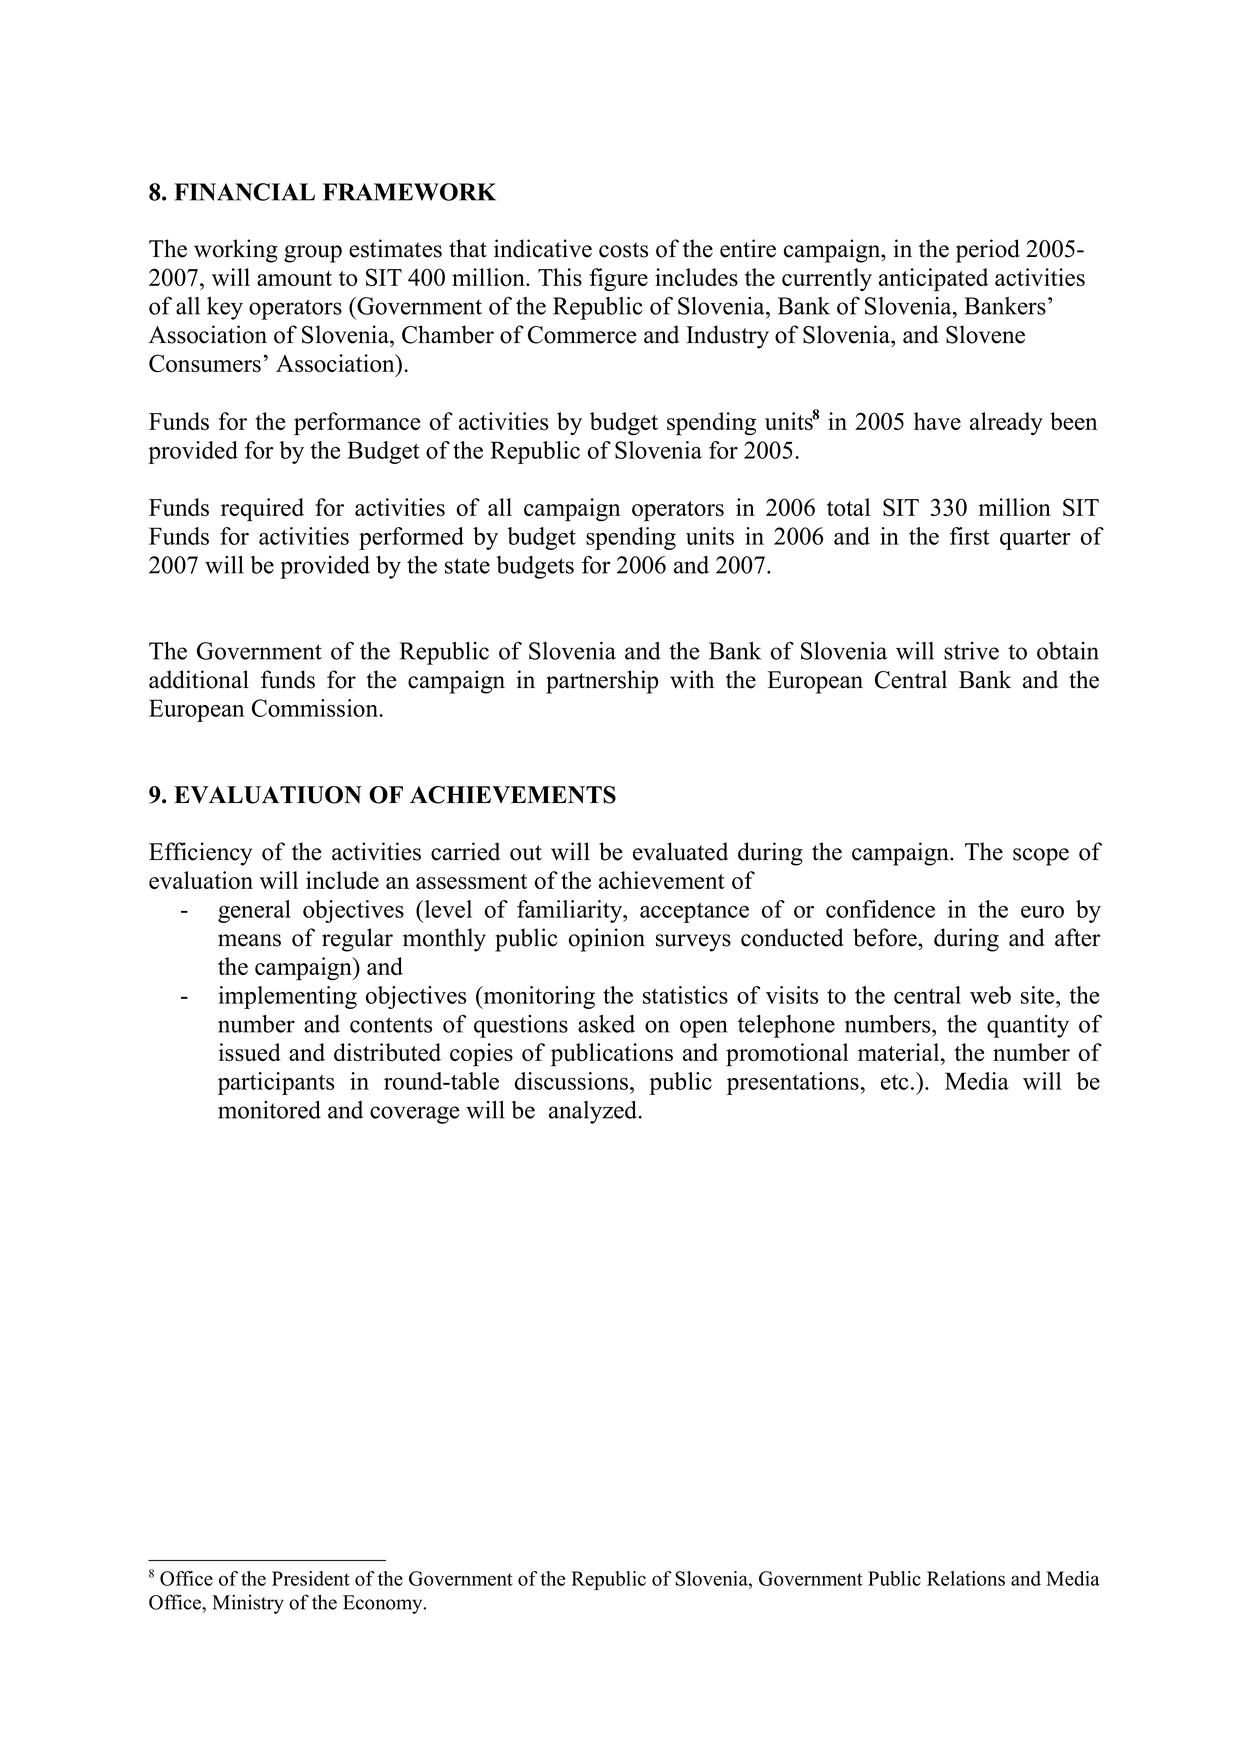  I want to click on etc, so click(895, 1082).
